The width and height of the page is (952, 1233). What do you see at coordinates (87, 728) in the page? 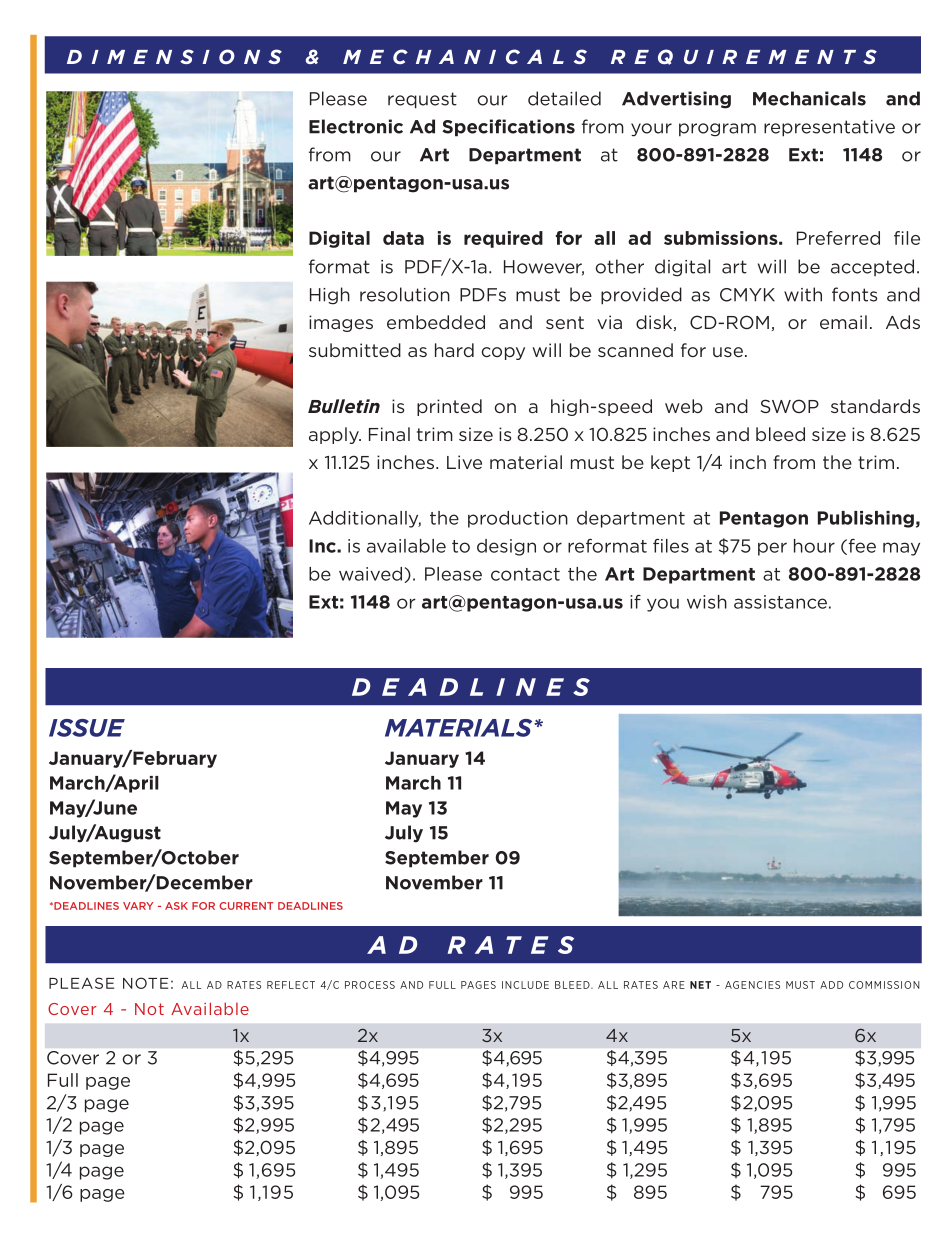
I see `ISSUE` at bounding box center [87, 728].
